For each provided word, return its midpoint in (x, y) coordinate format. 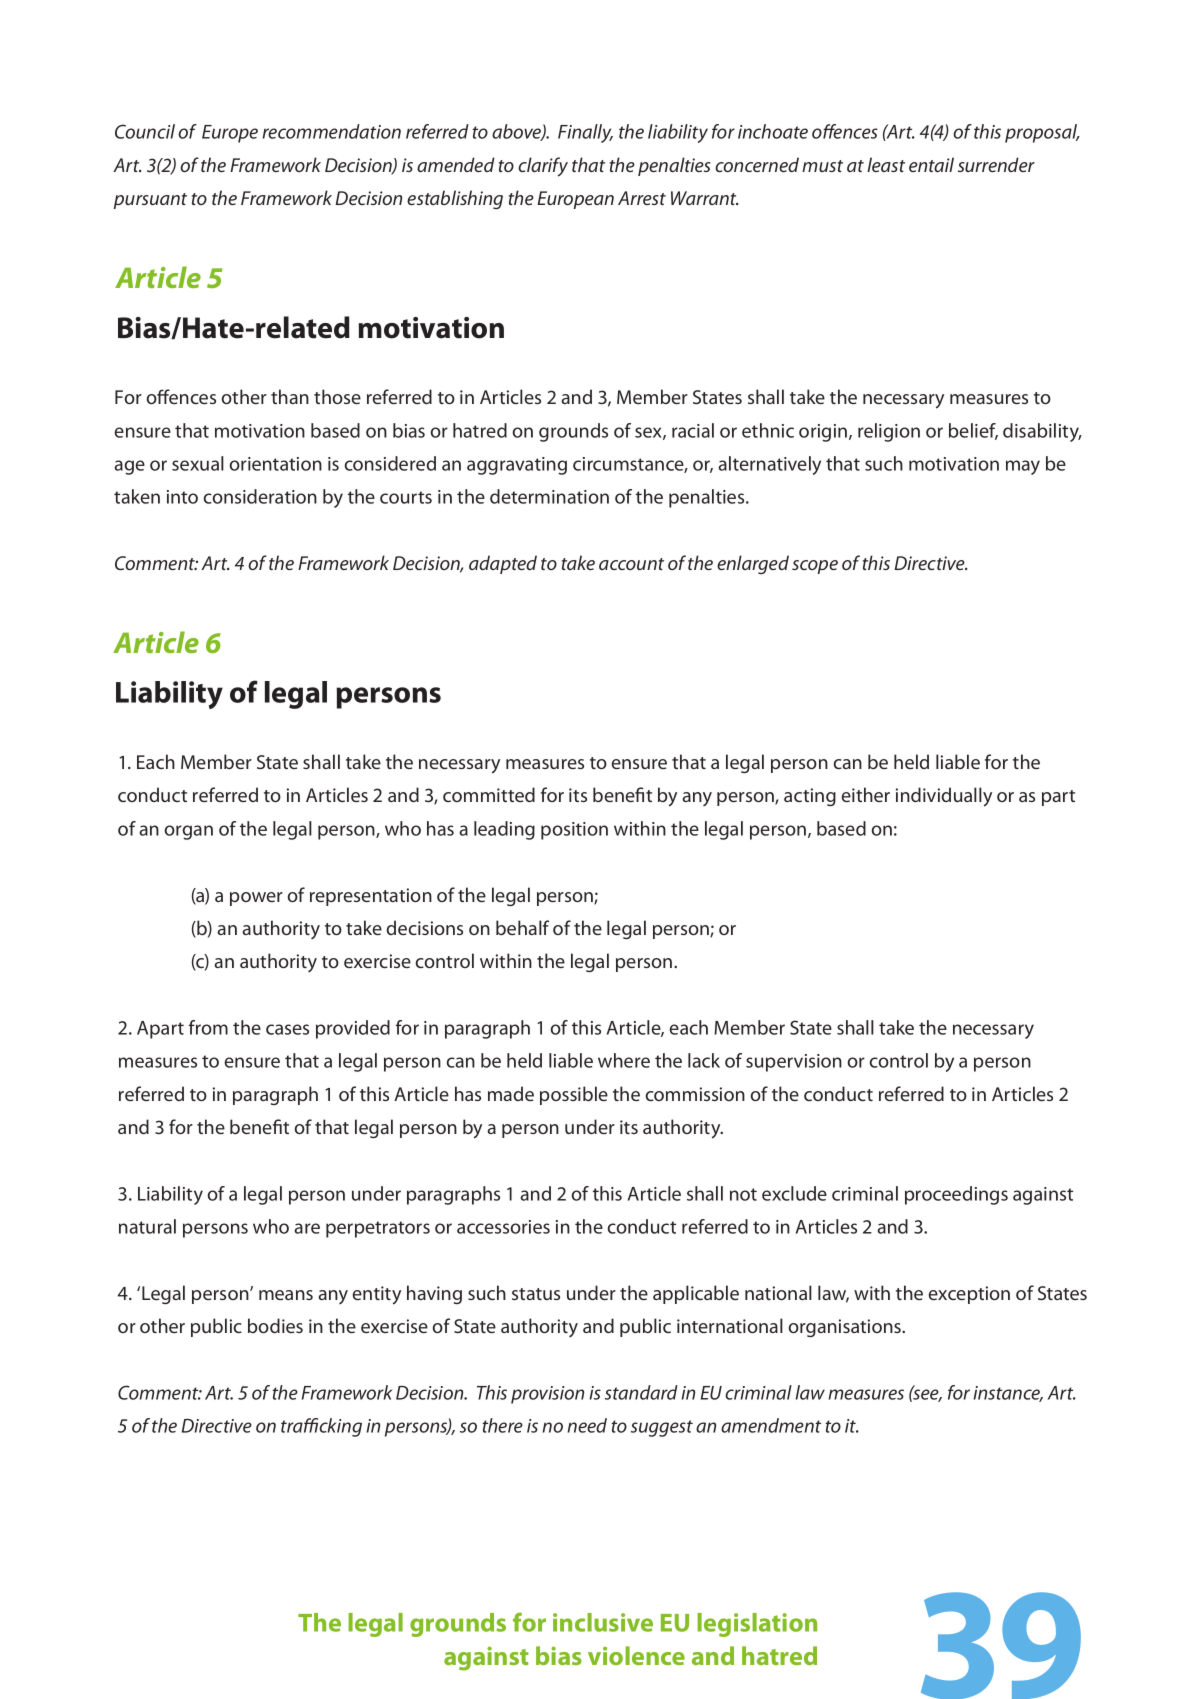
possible (574, 1095)
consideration (260, 496)
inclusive (603, 1622)
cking (340, 1427)
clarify (543, 167)
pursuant (150, 201)
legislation (757, 1625)
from (208, 1027)
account (631, 564)
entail (931, 164)
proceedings (956, 1195)
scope (815, 567)
